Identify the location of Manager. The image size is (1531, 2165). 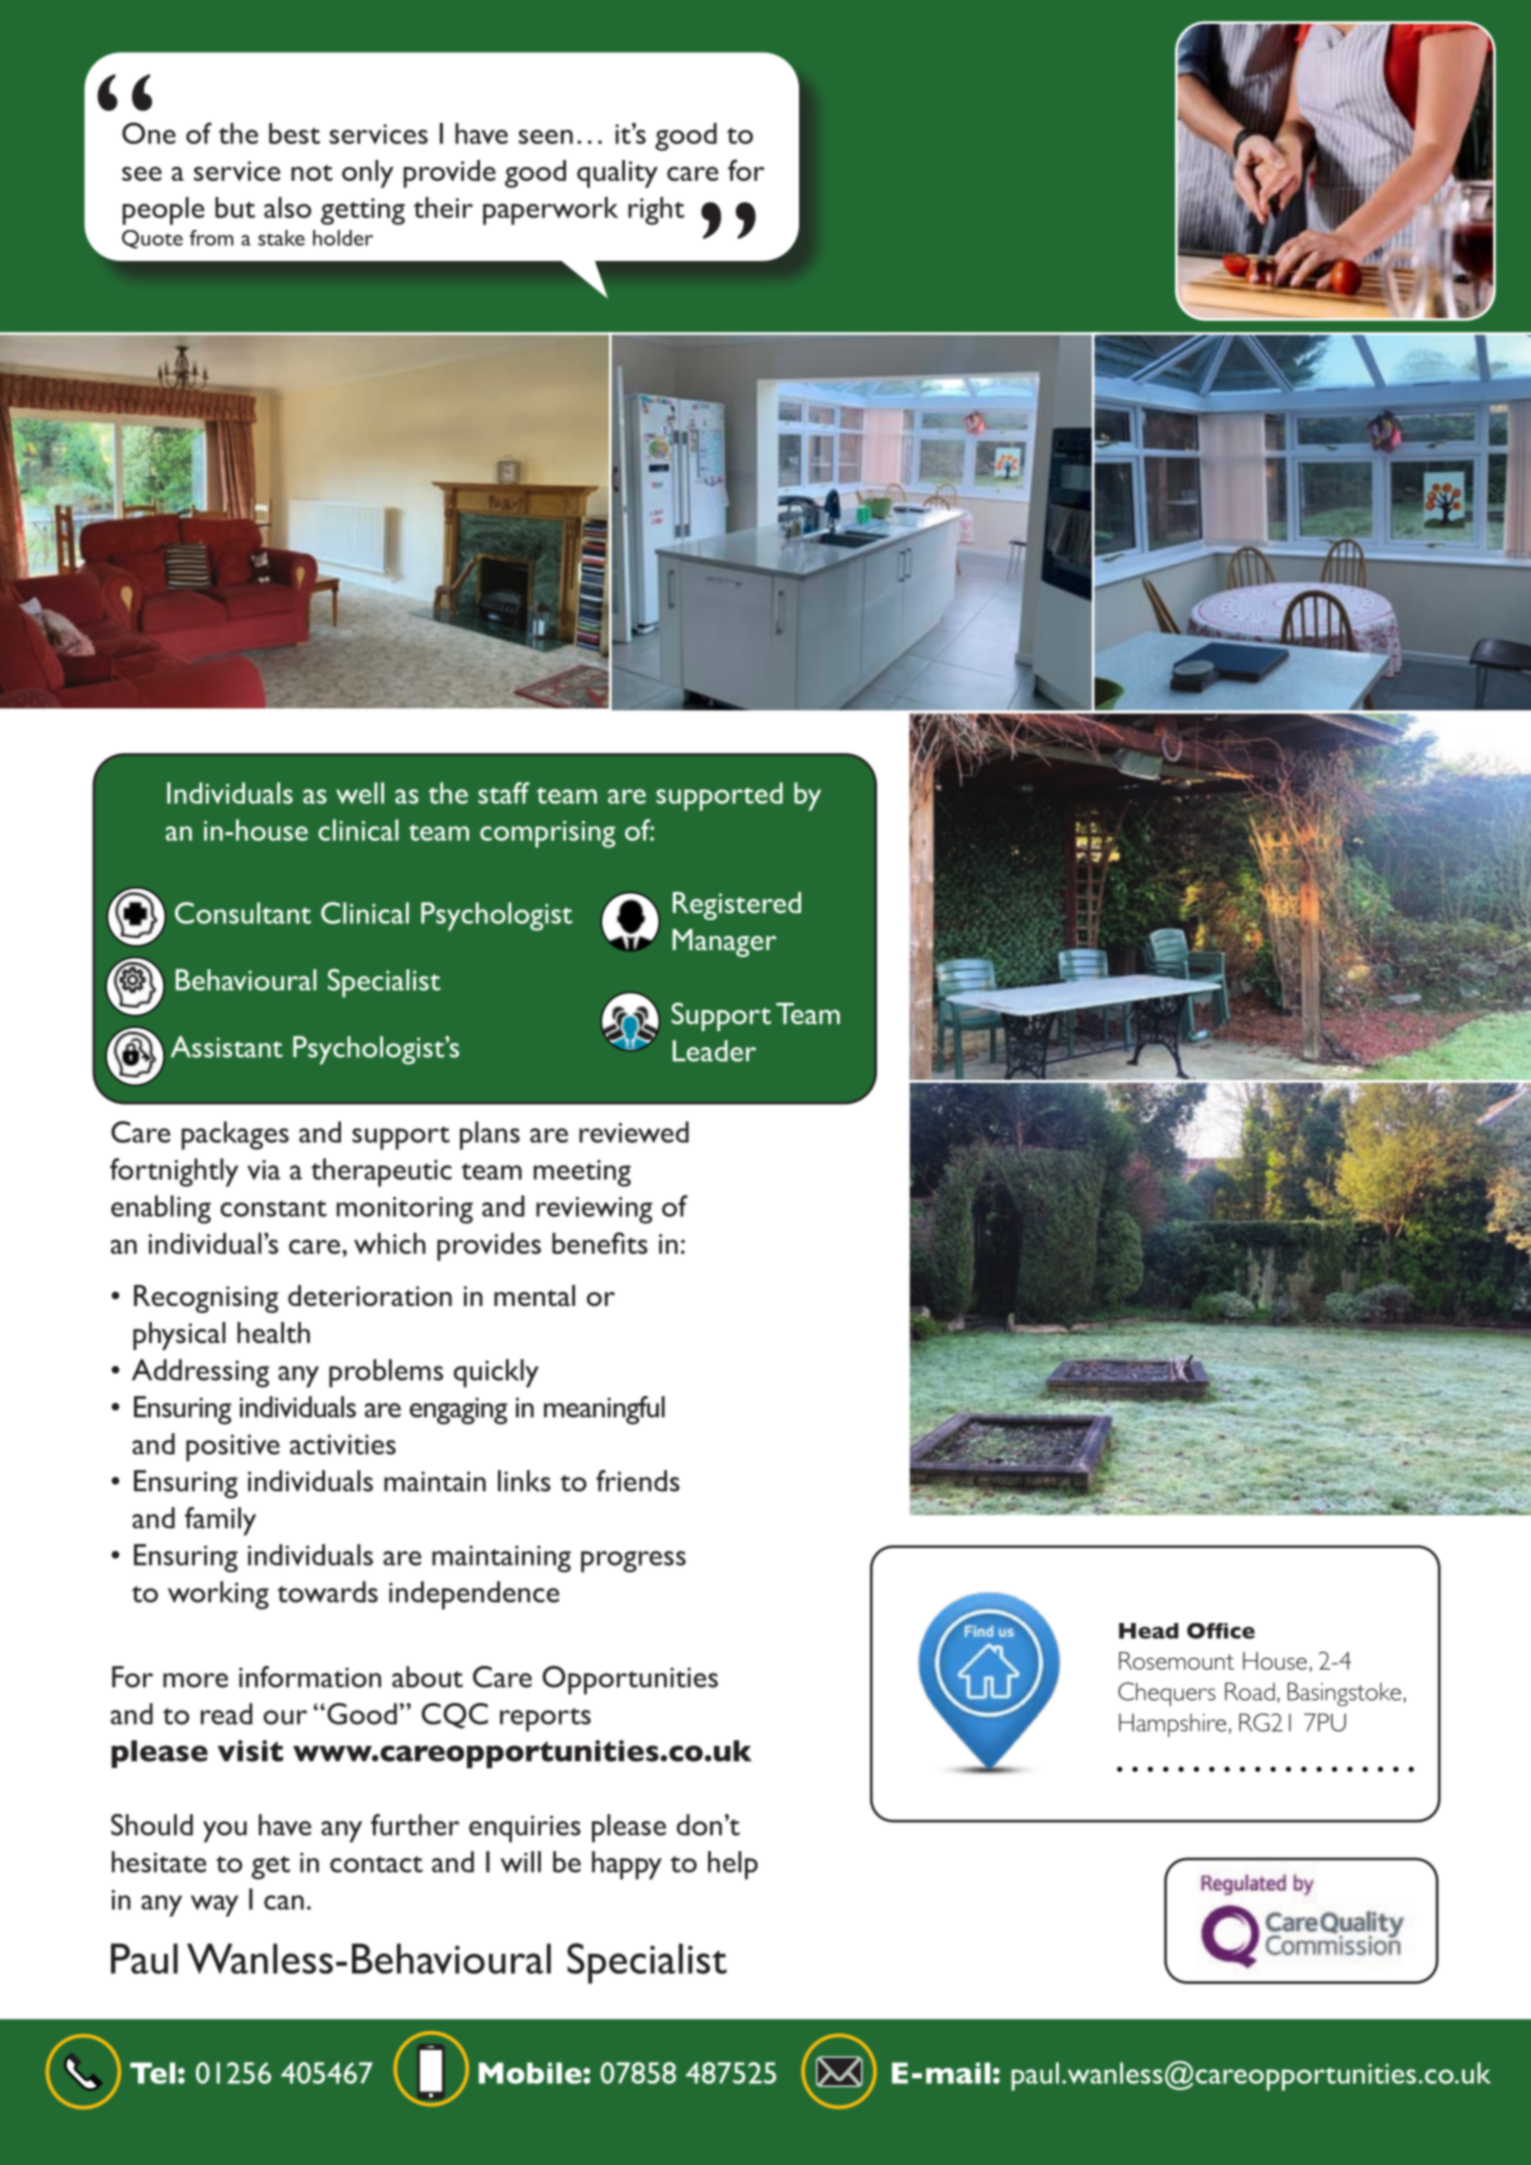
(725, 943).
